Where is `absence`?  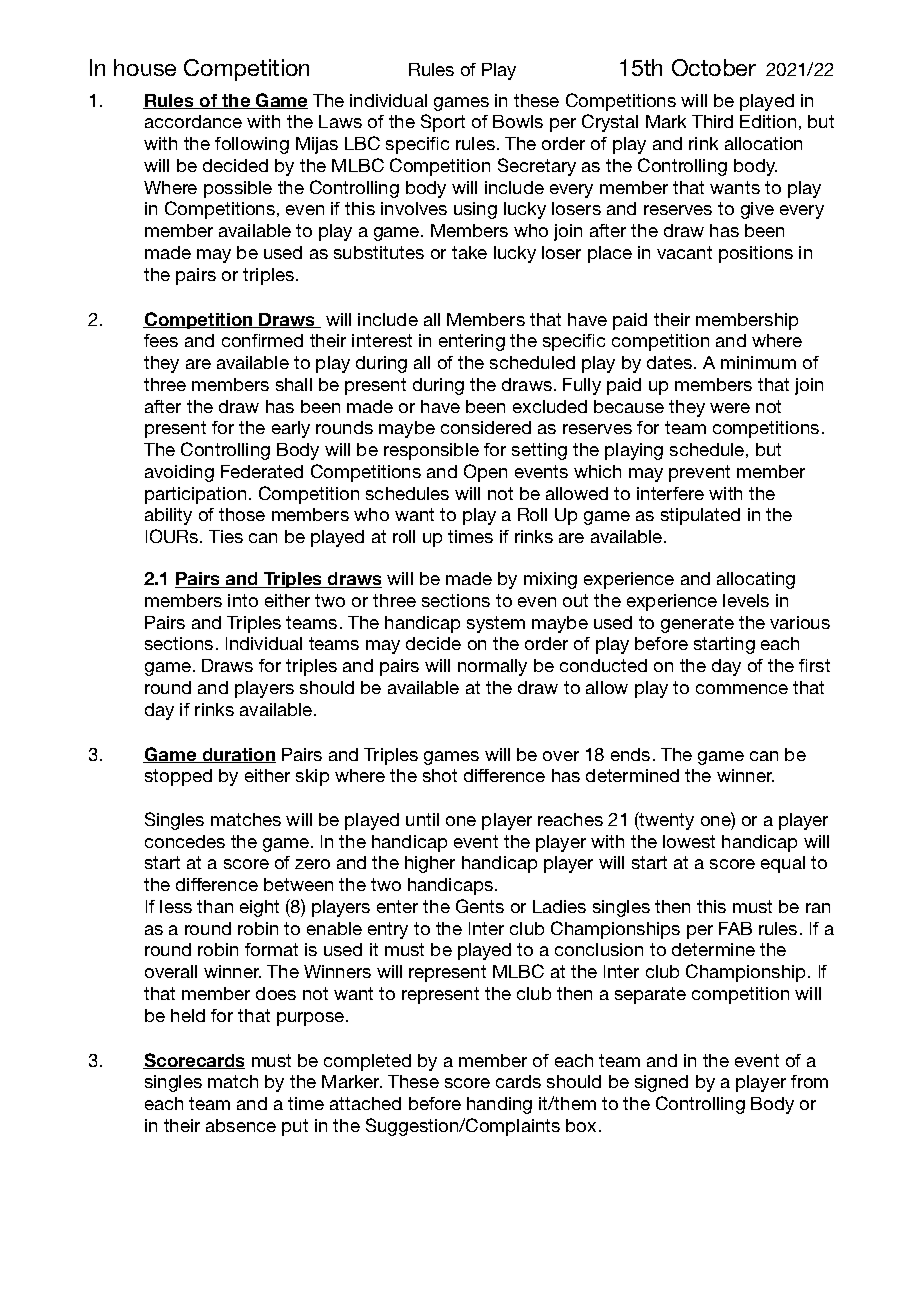
absence is located at coordinates (241, 1125).
